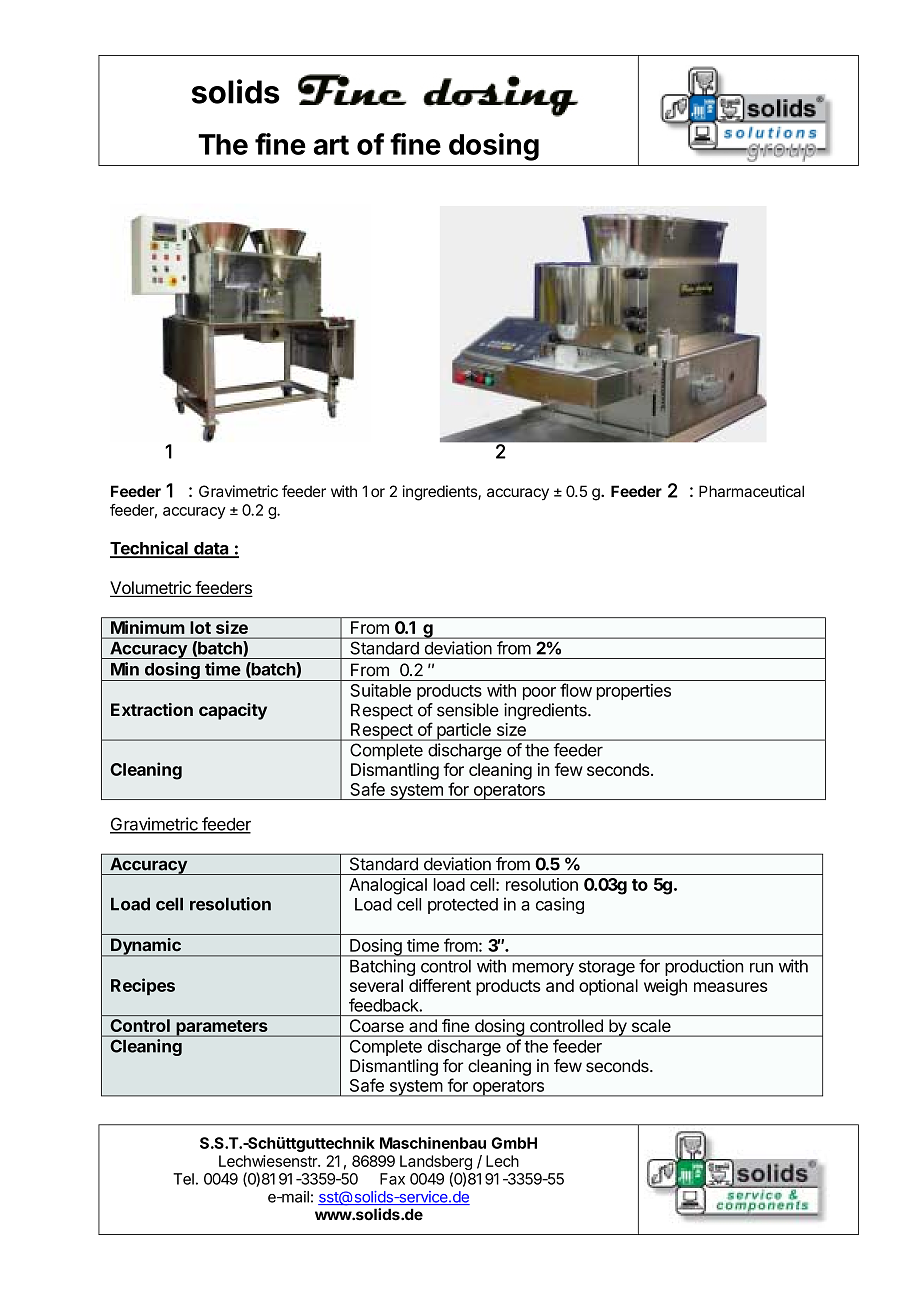 This page has height=1308, width=924. Describe the element at coordinates (392, 1179) in the page. I see `Fax` at that location.
